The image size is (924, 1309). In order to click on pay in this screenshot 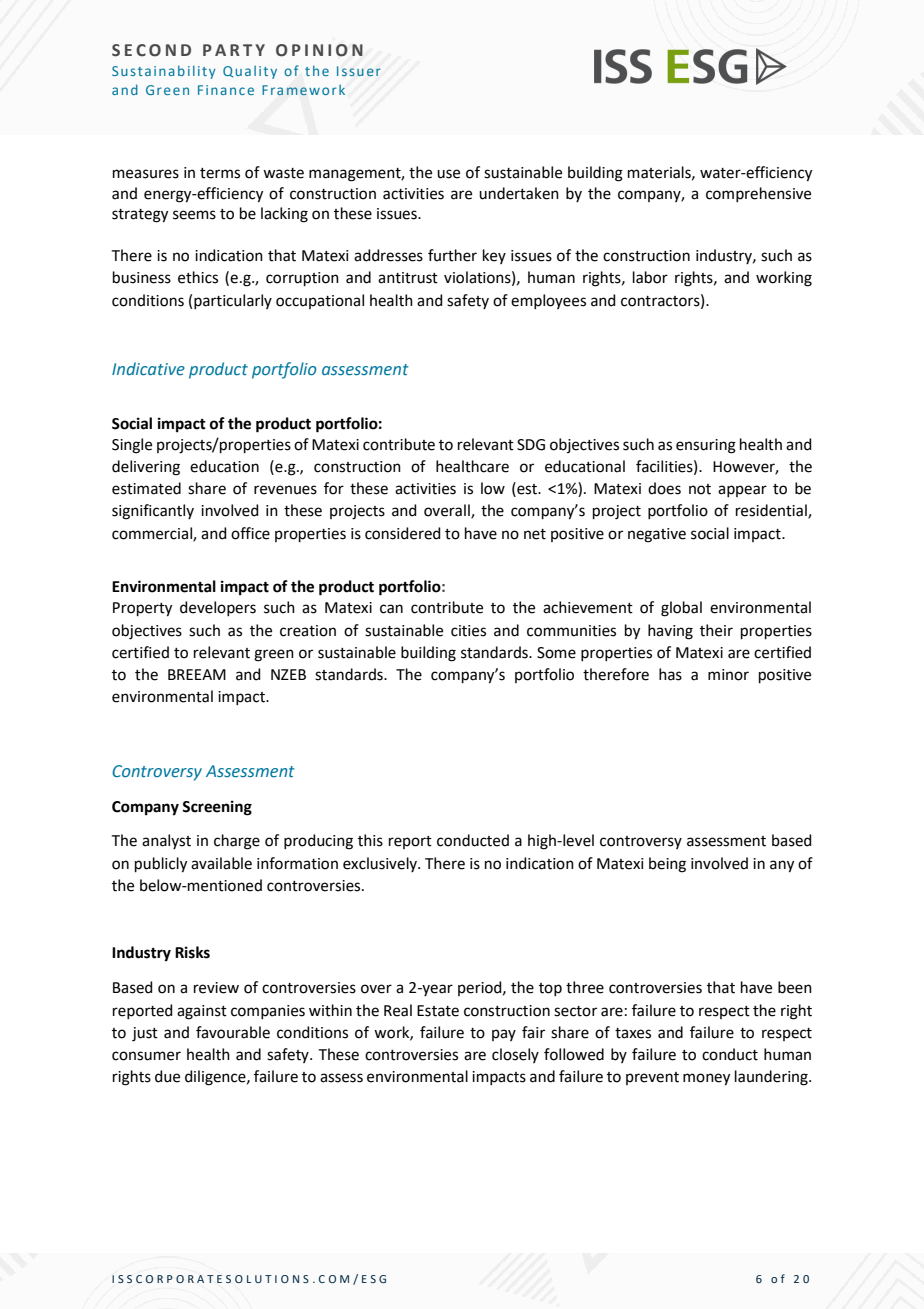, I will do `click(504, 1035)`.
